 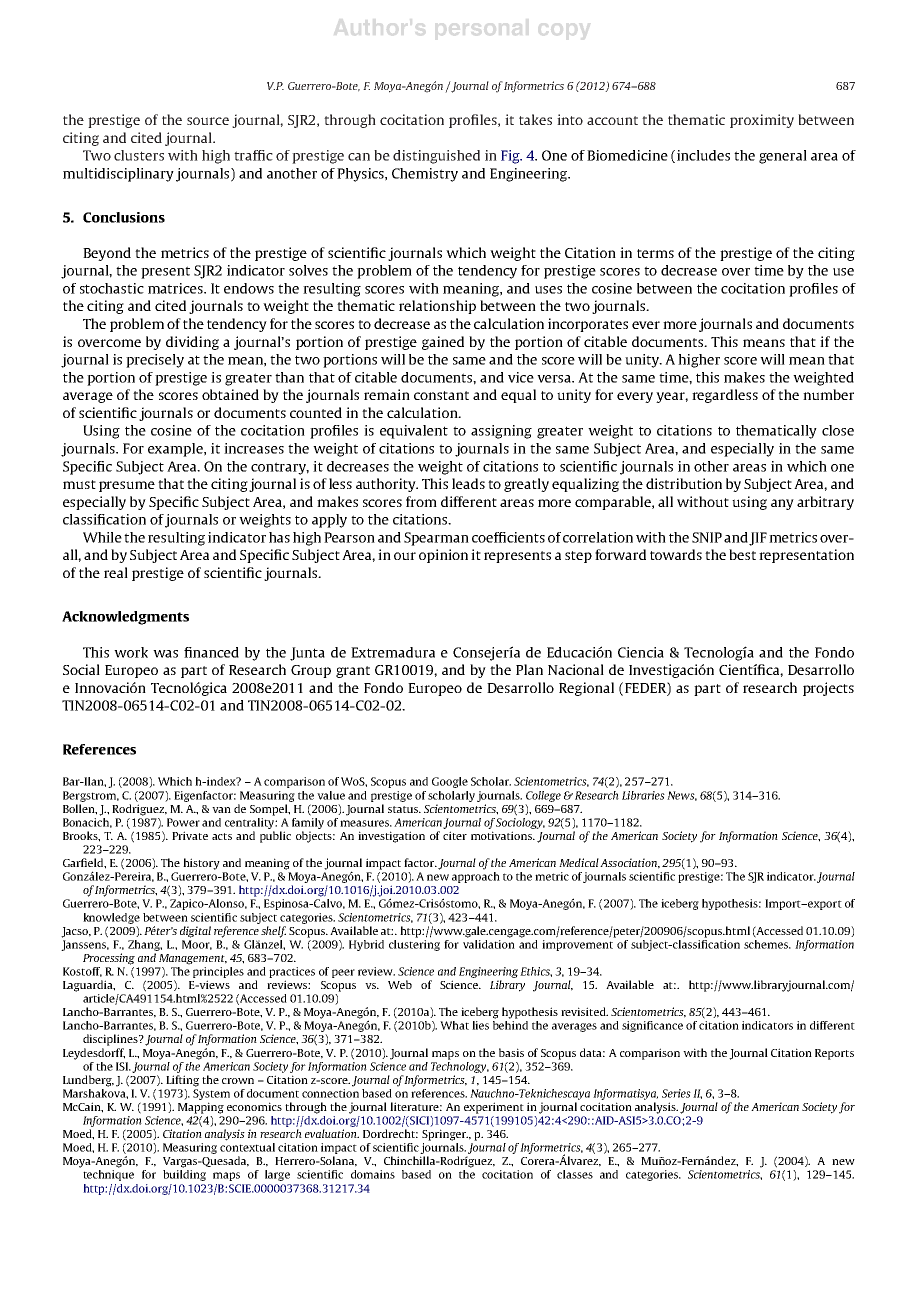 I want to click on general, so click(x=783, y=157).
